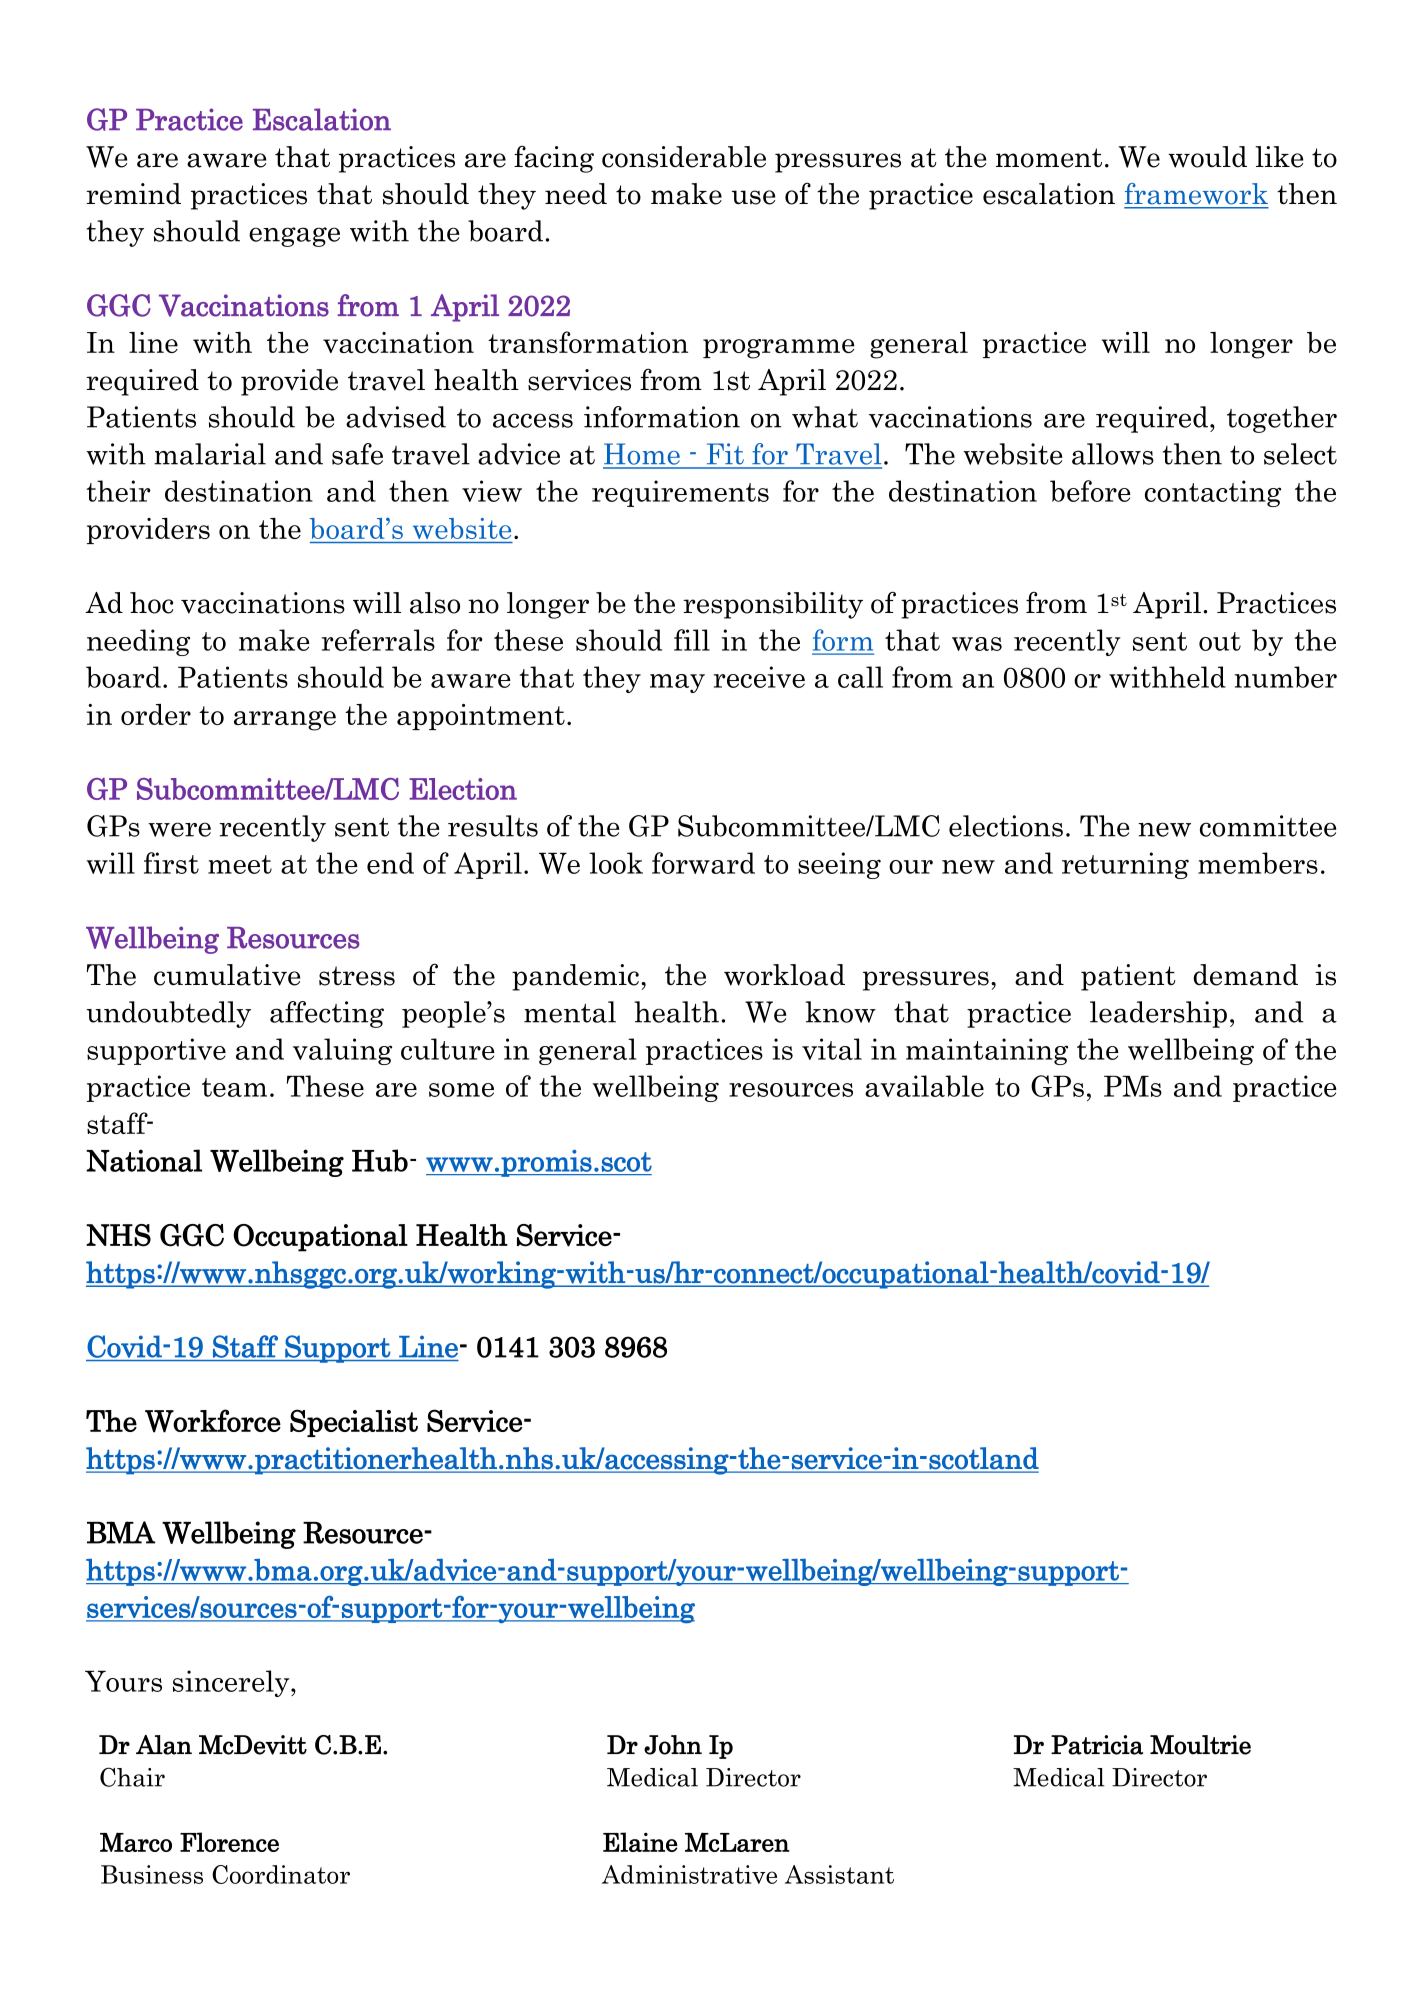  I want to click on hoc, so click(151, 603).
